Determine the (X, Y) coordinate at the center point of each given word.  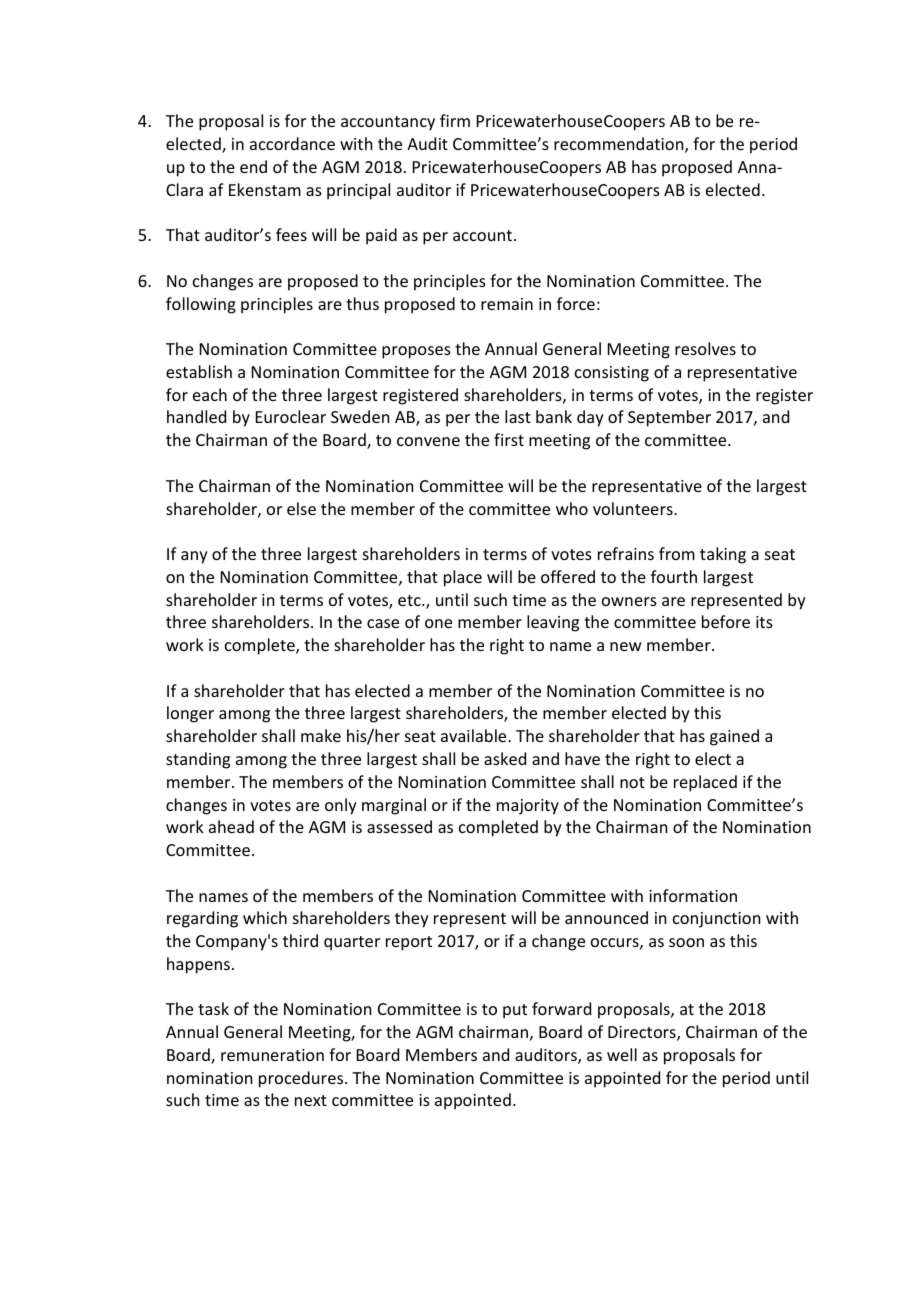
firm (455, 120)
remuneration (272, 1055)
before (726, 621)
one (438, 623)
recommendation (620, 145)
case (383, 623)
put (515, 1011)
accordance (292, 143)
